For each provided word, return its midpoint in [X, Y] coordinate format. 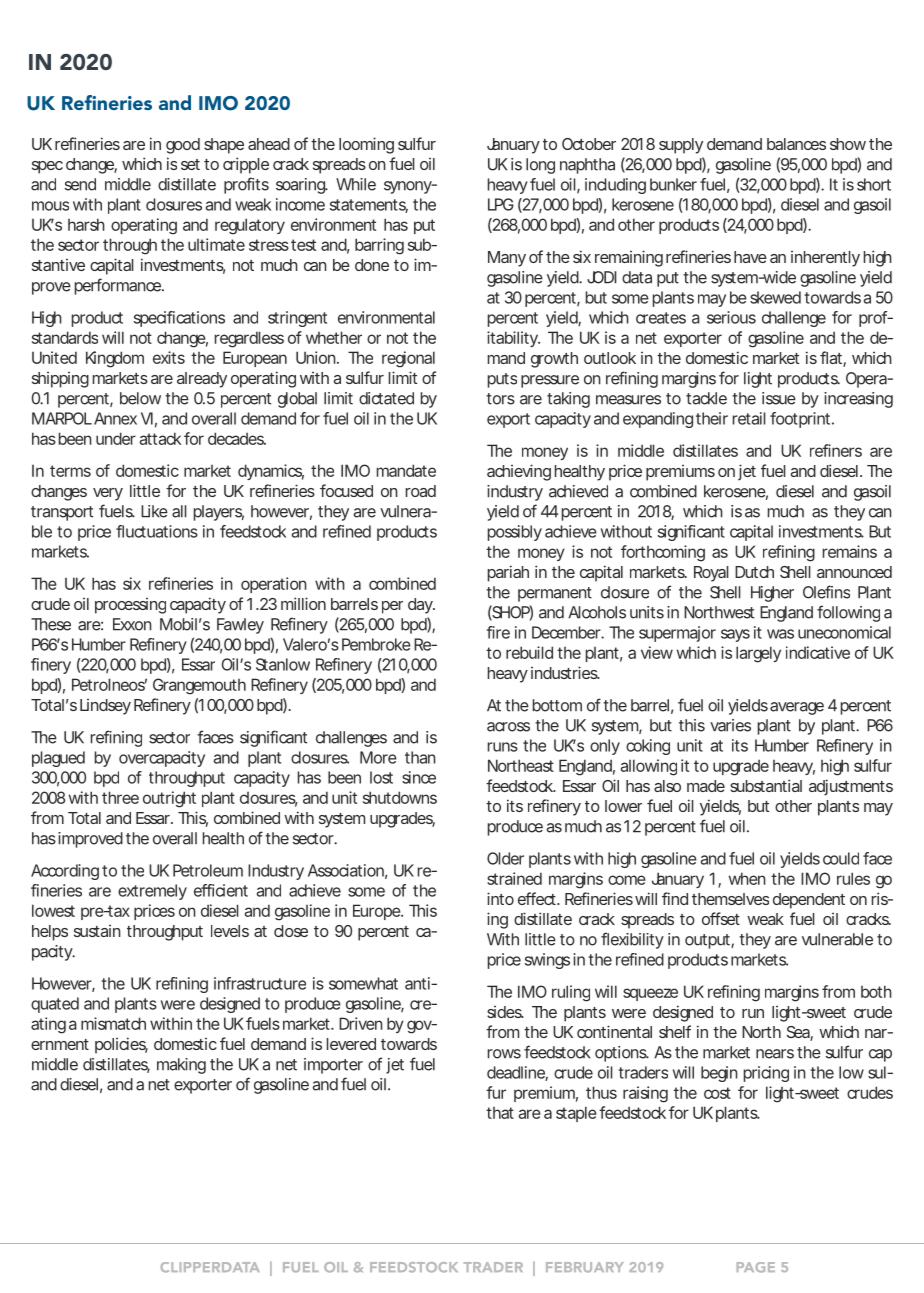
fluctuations [157, 531]
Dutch [754, 572]
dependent [809, 901]
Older [505, 858]
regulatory [250, 226]
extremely [152, 892]
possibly [515, 533]
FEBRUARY [585, 1267]
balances [796, 144]
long [540, 166]
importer [333, 1066]
